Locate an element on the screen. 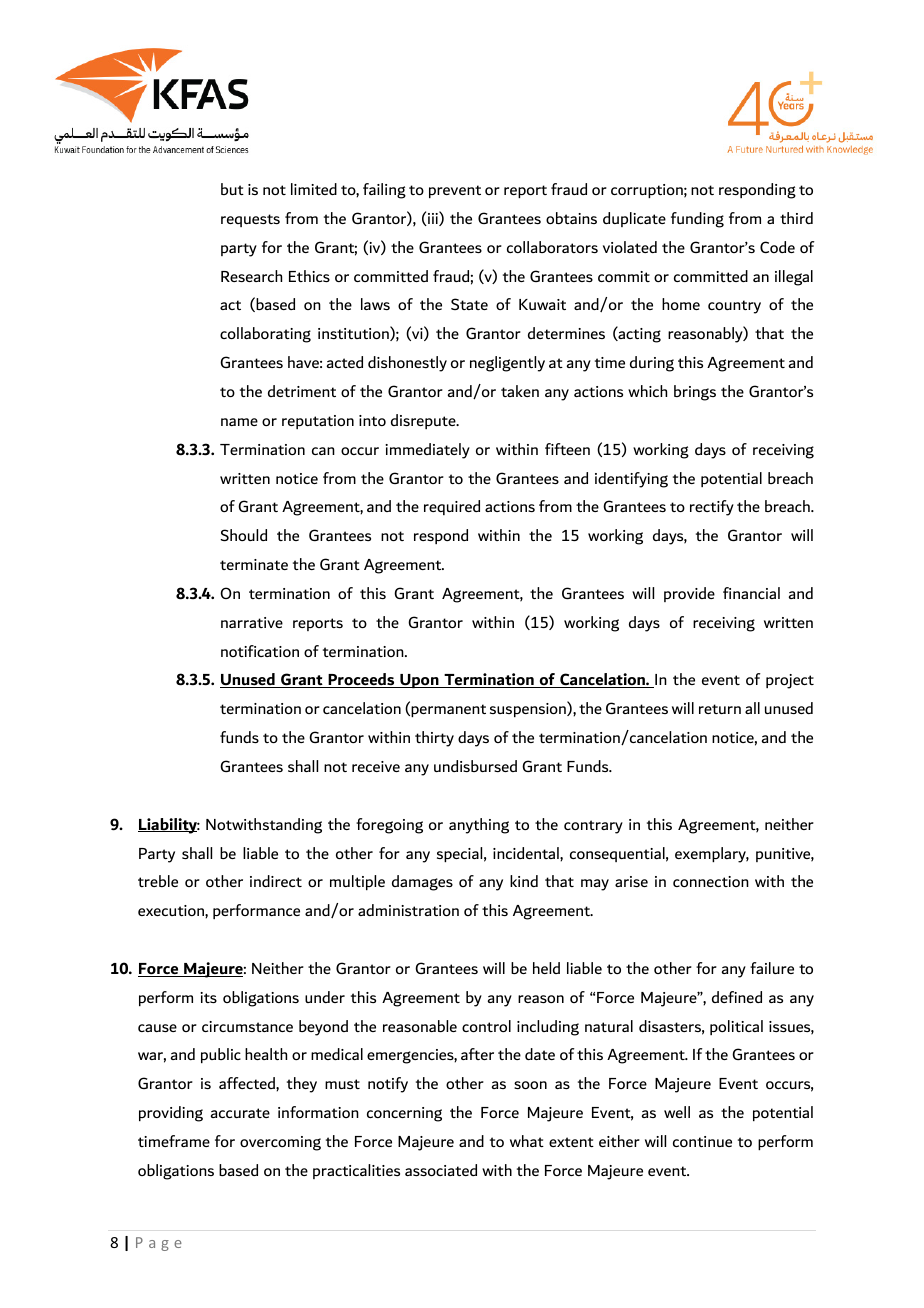  associated is located at coordinates (441, 1170).
